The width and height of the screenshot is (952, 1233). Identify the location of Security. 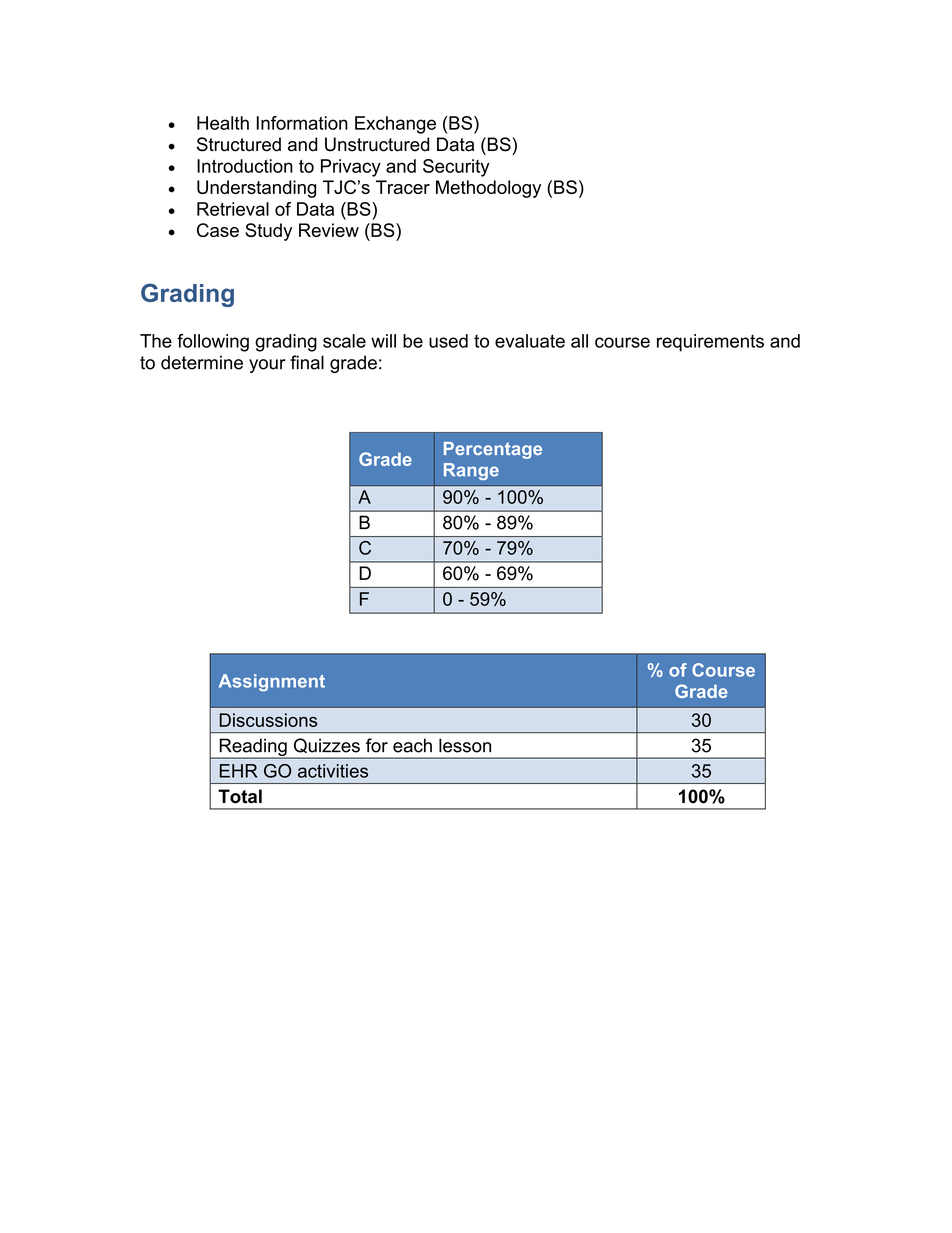
(456, 168).
